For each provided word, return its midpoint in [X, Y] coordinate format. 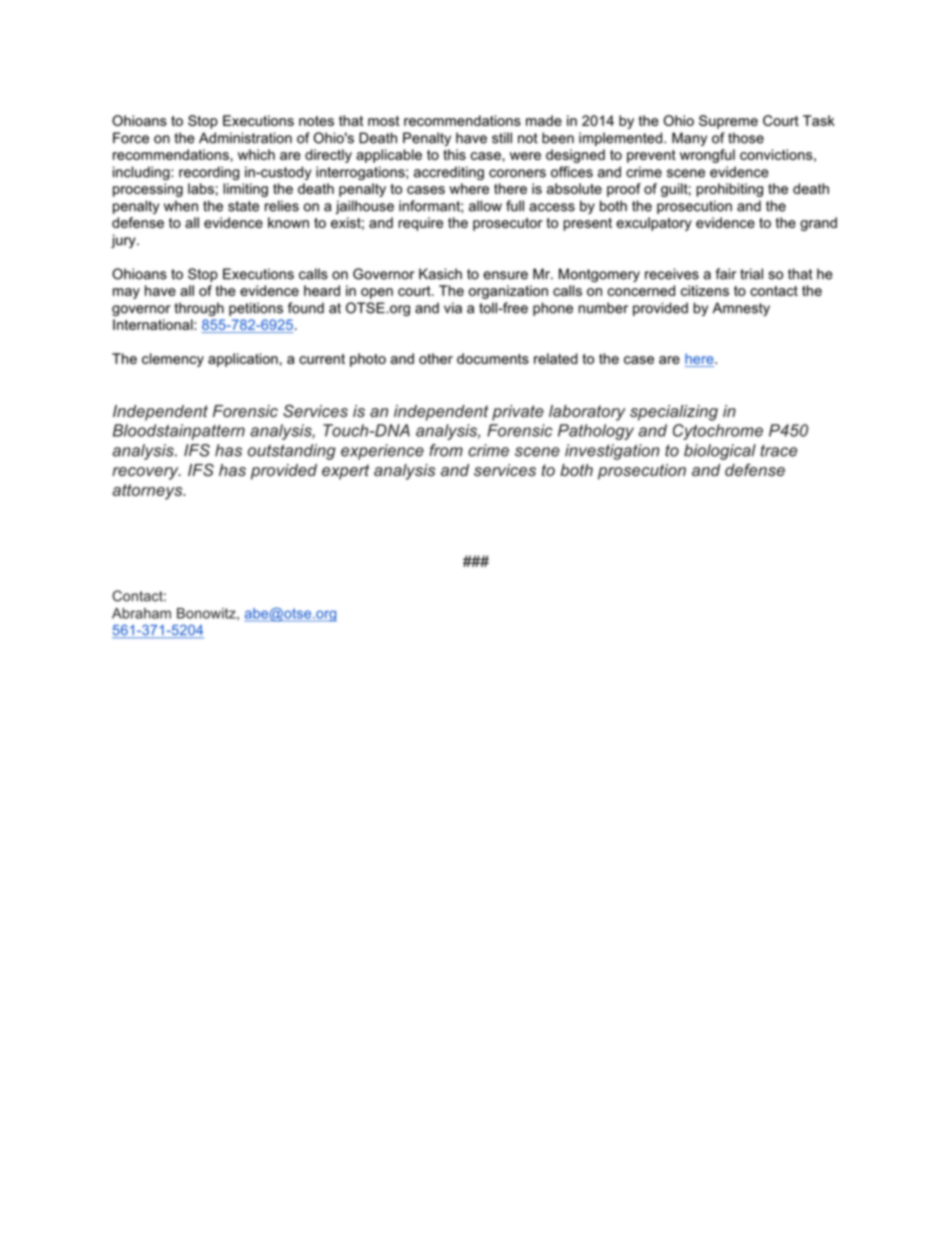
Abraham [141, 613]
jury [124, 241]
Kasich [440, 274]
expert [346, 472]
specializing [674, 413]
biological [720, 452]
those [746, 138]
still [502, 138]
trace [778, 451]
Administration [245, 138]
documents [493, 358]
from [446, 450]
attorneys [148, 492]
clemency [173, 360]
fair [726, 274]
